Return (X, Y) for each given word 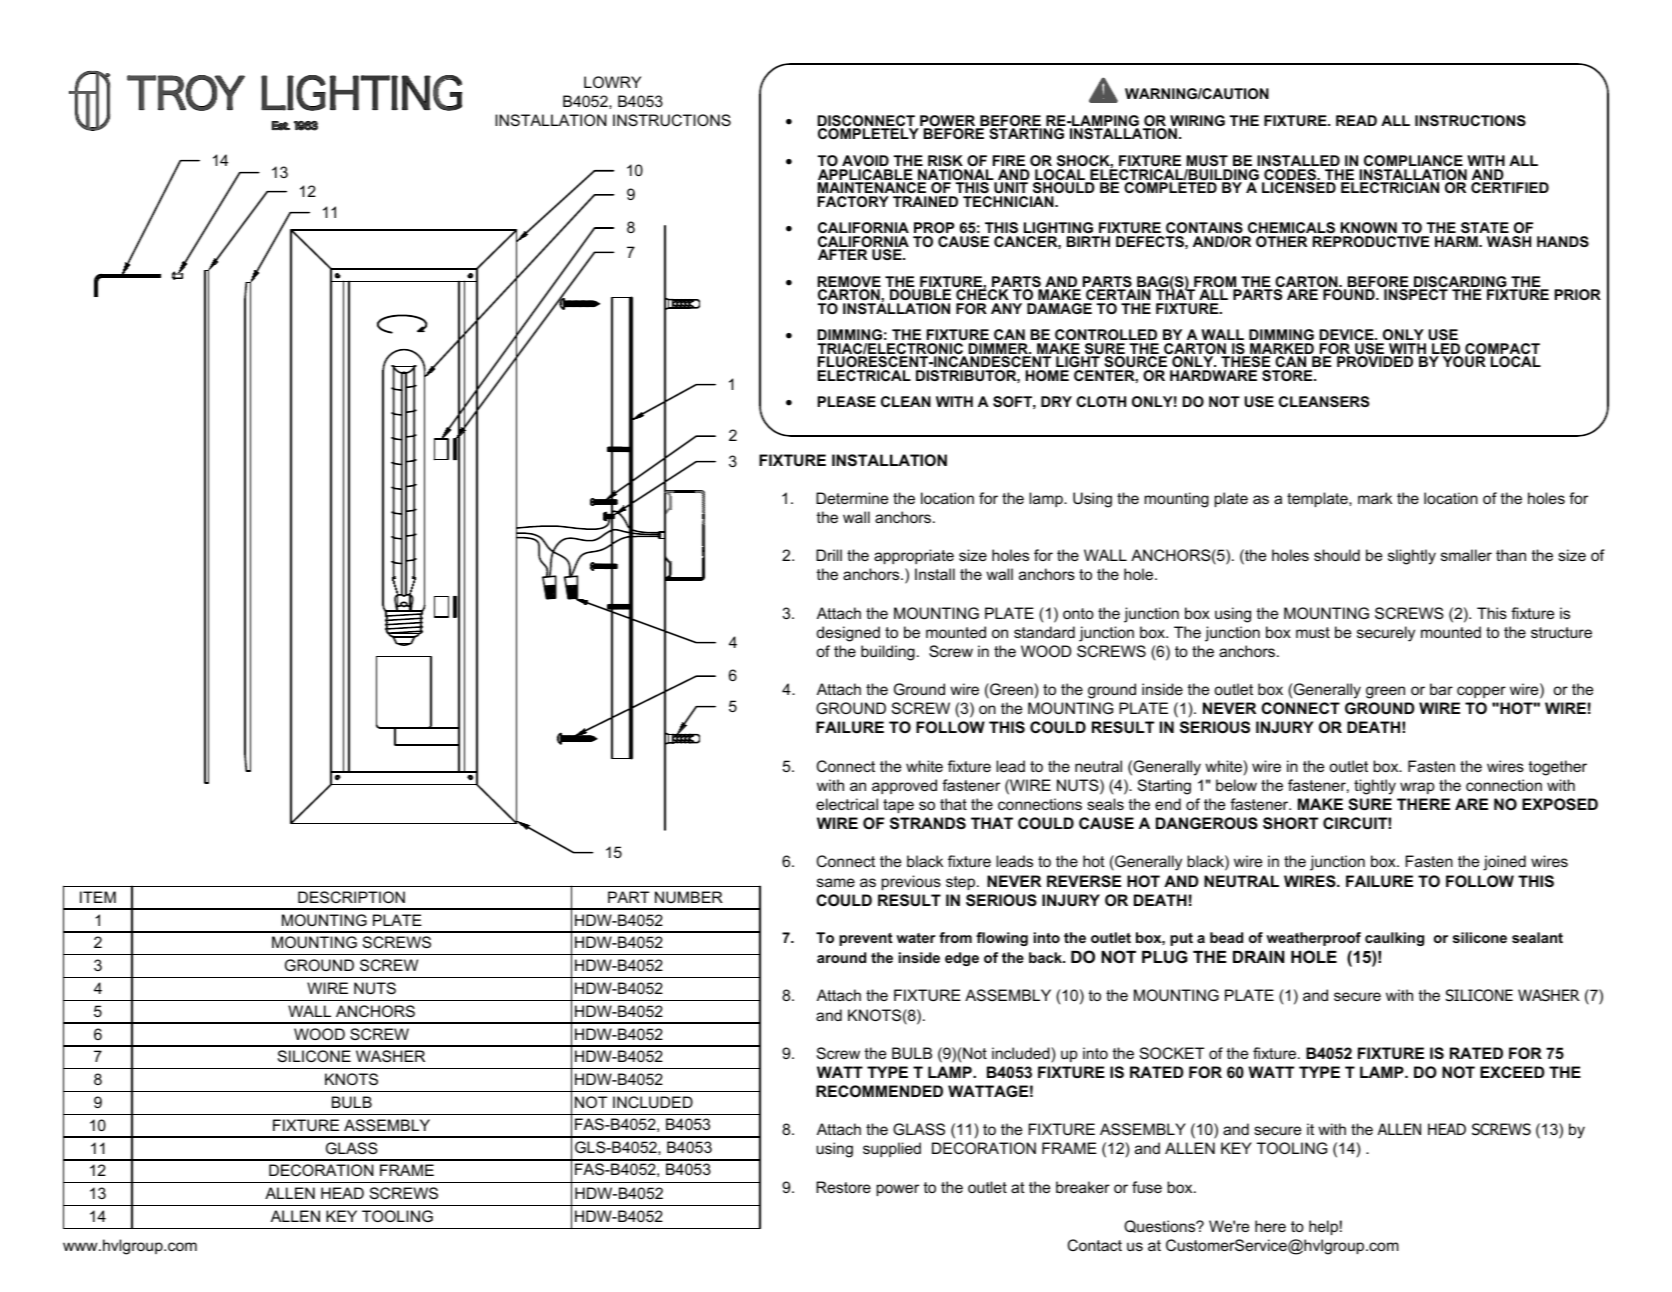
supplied (892, 1149)
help (1323, 1227)
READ (1356, 120)
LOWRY (612, 82)
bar (1441, 689)
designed (848, 634)
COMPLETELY (868, 133)
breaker (1083, 1187)
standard (1044, 632)
